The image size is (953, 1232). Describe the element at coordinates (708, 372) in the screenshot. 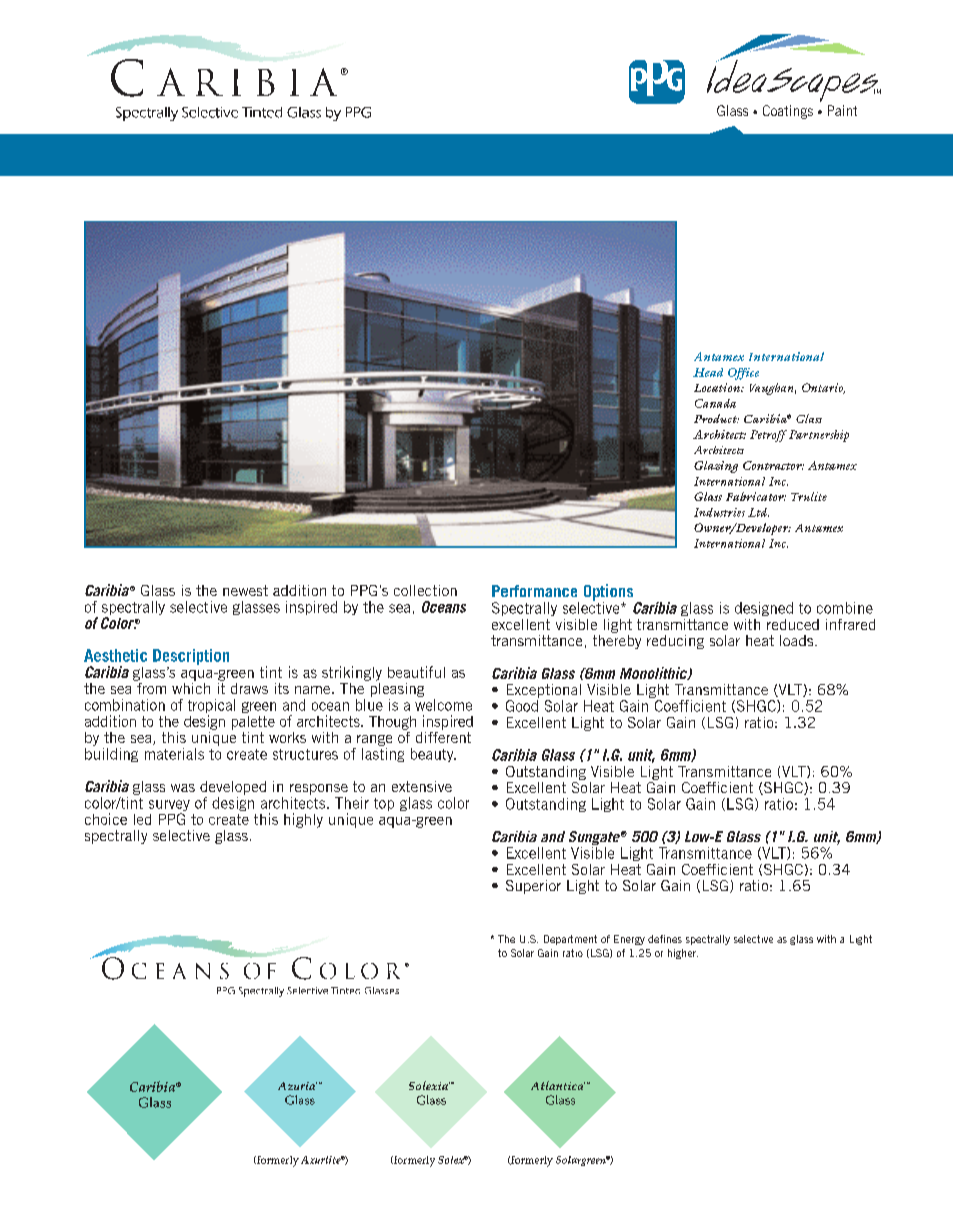

I see `Head` at that location.
